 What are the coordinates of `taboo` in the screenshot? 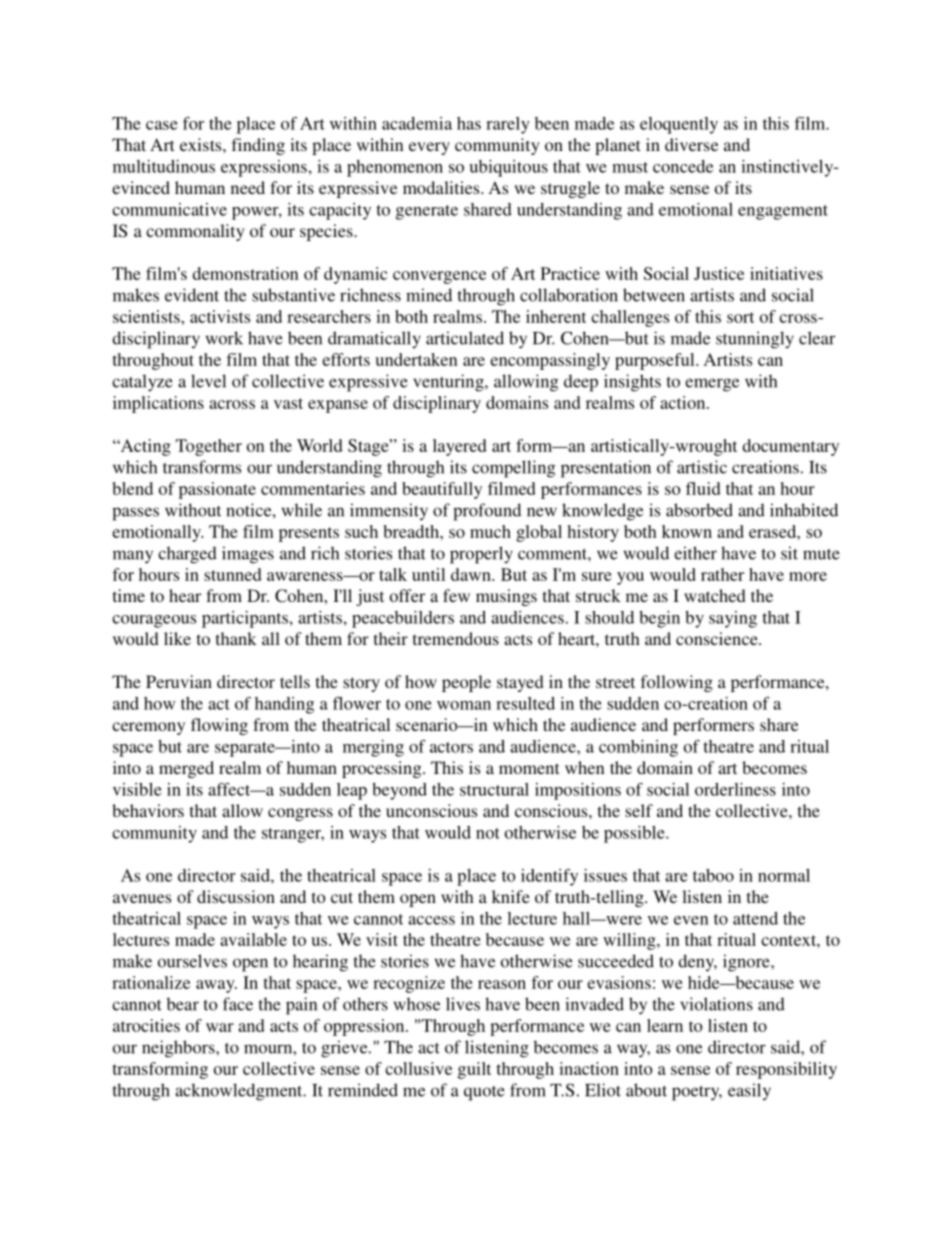 It's located at (713, 875).
